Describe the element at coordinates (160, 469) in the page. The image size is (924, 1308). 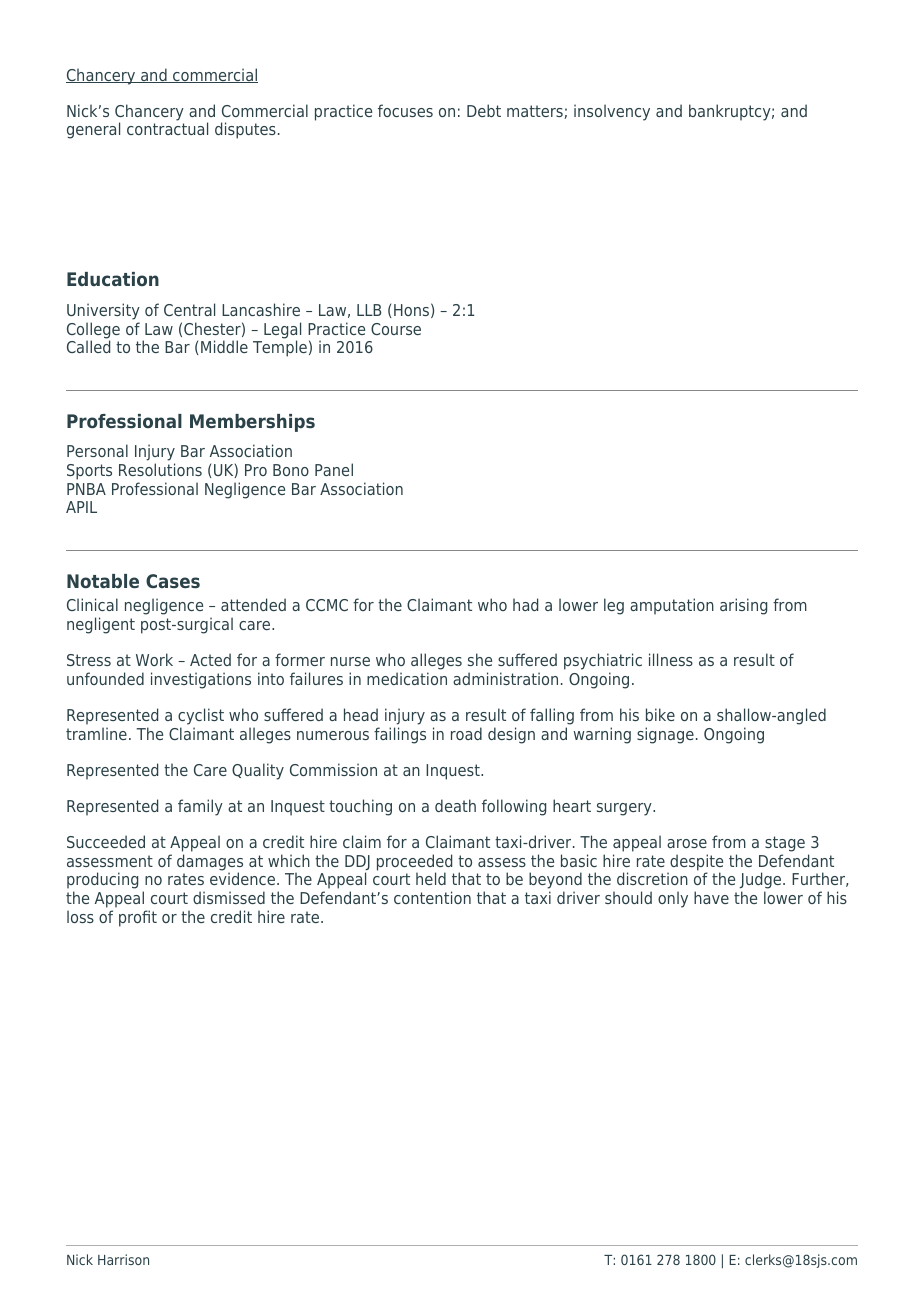
I see `Resolutions` at that location.
